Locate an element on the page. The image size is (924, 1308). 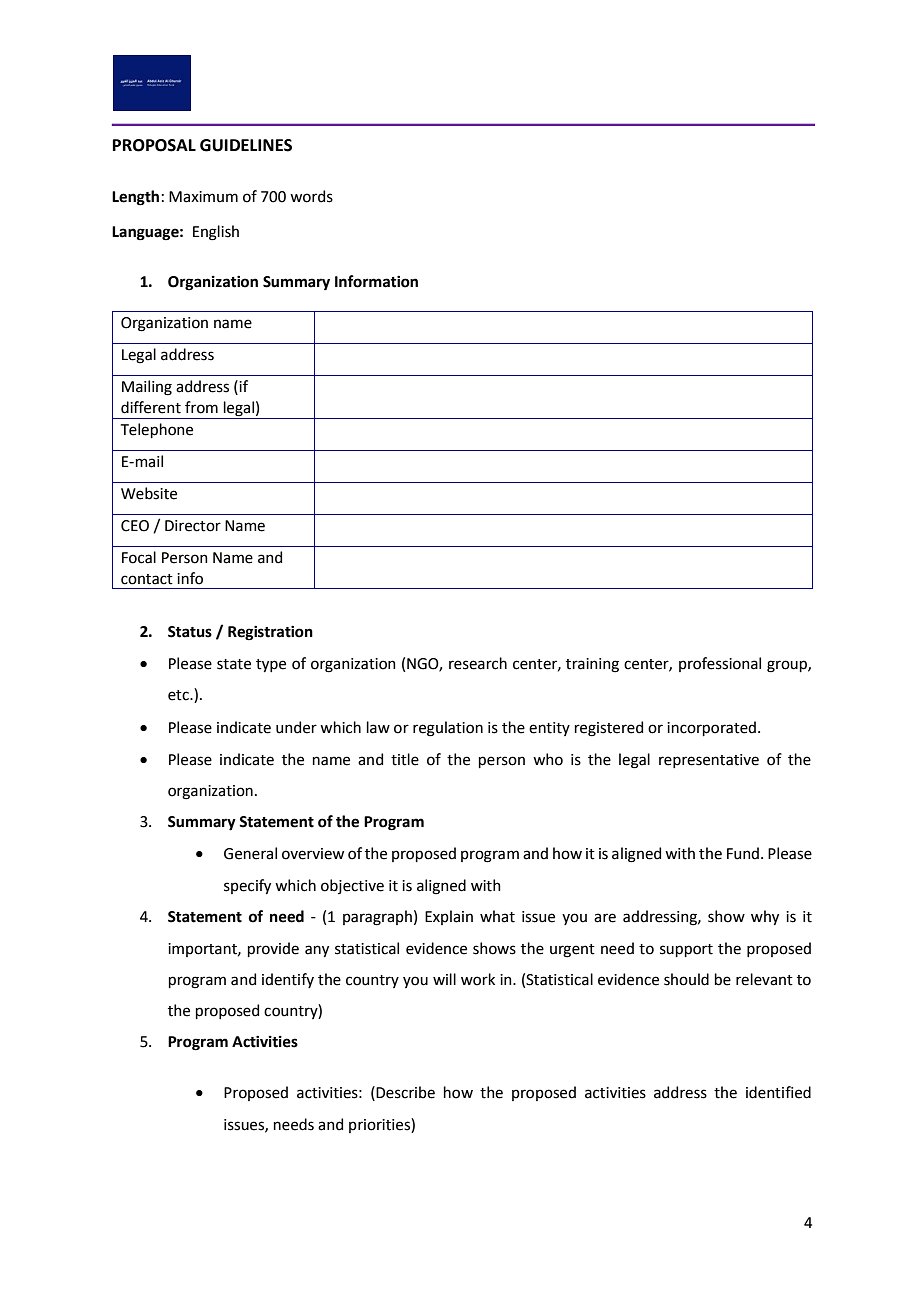
words is located at coordinates (311, 196).
